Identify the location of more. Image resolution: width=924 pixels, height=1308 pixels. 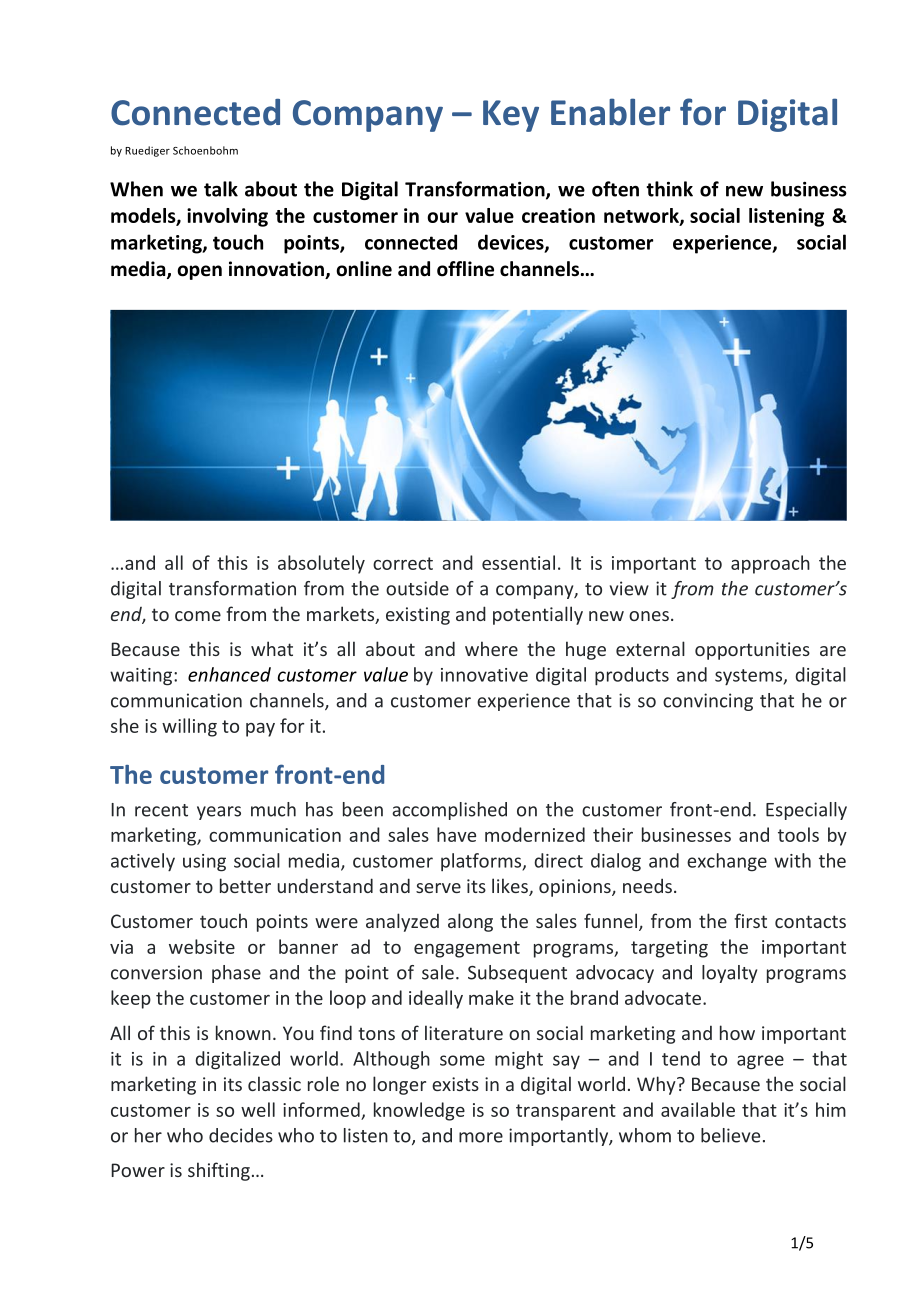
(481, 1137).
